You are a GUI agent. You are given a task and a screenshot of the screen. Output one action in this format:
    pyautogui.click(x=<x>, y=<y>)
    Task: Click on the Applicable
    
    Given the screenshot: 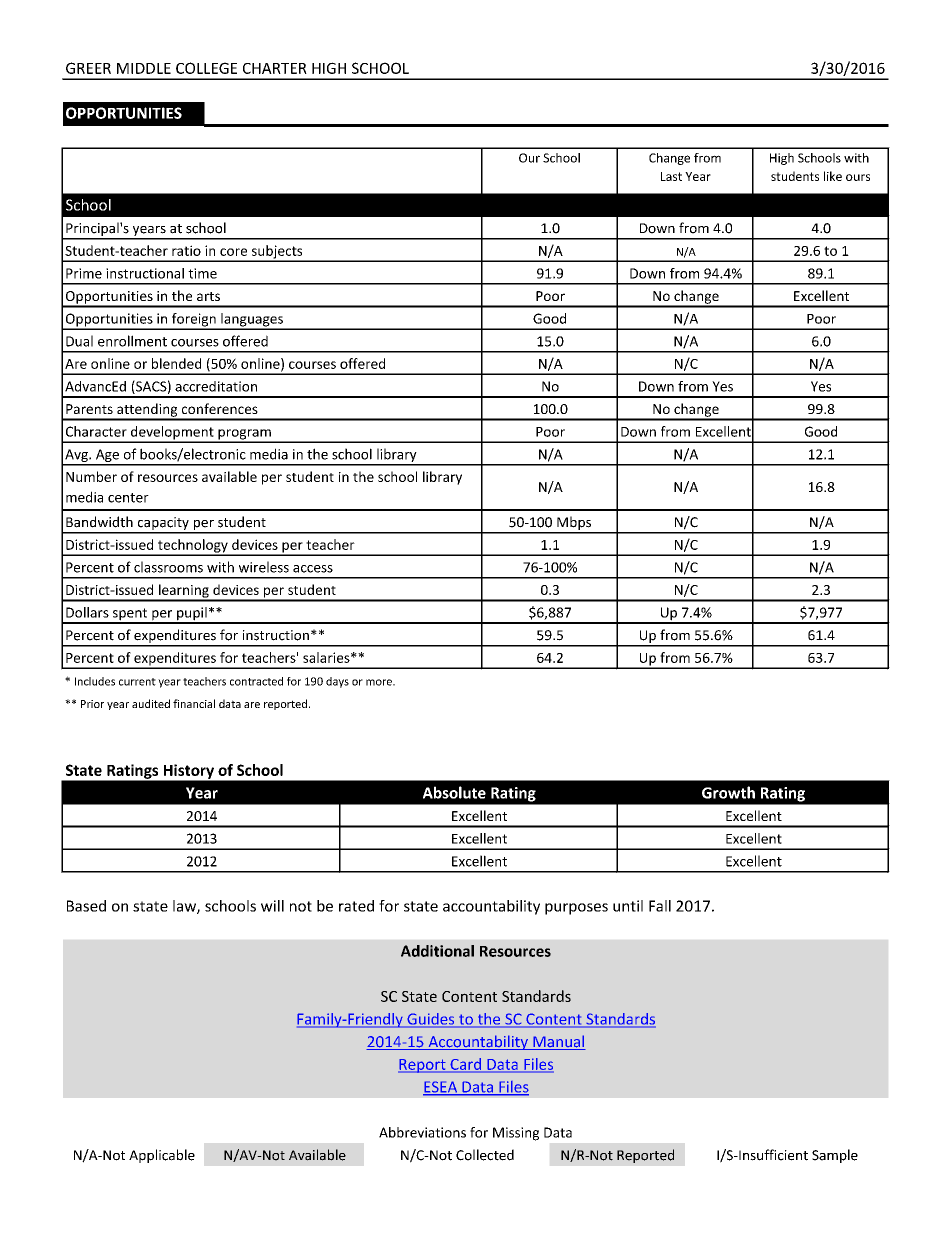 What is the action you would take?
    pyautogui.click(x=162, y=1156)
